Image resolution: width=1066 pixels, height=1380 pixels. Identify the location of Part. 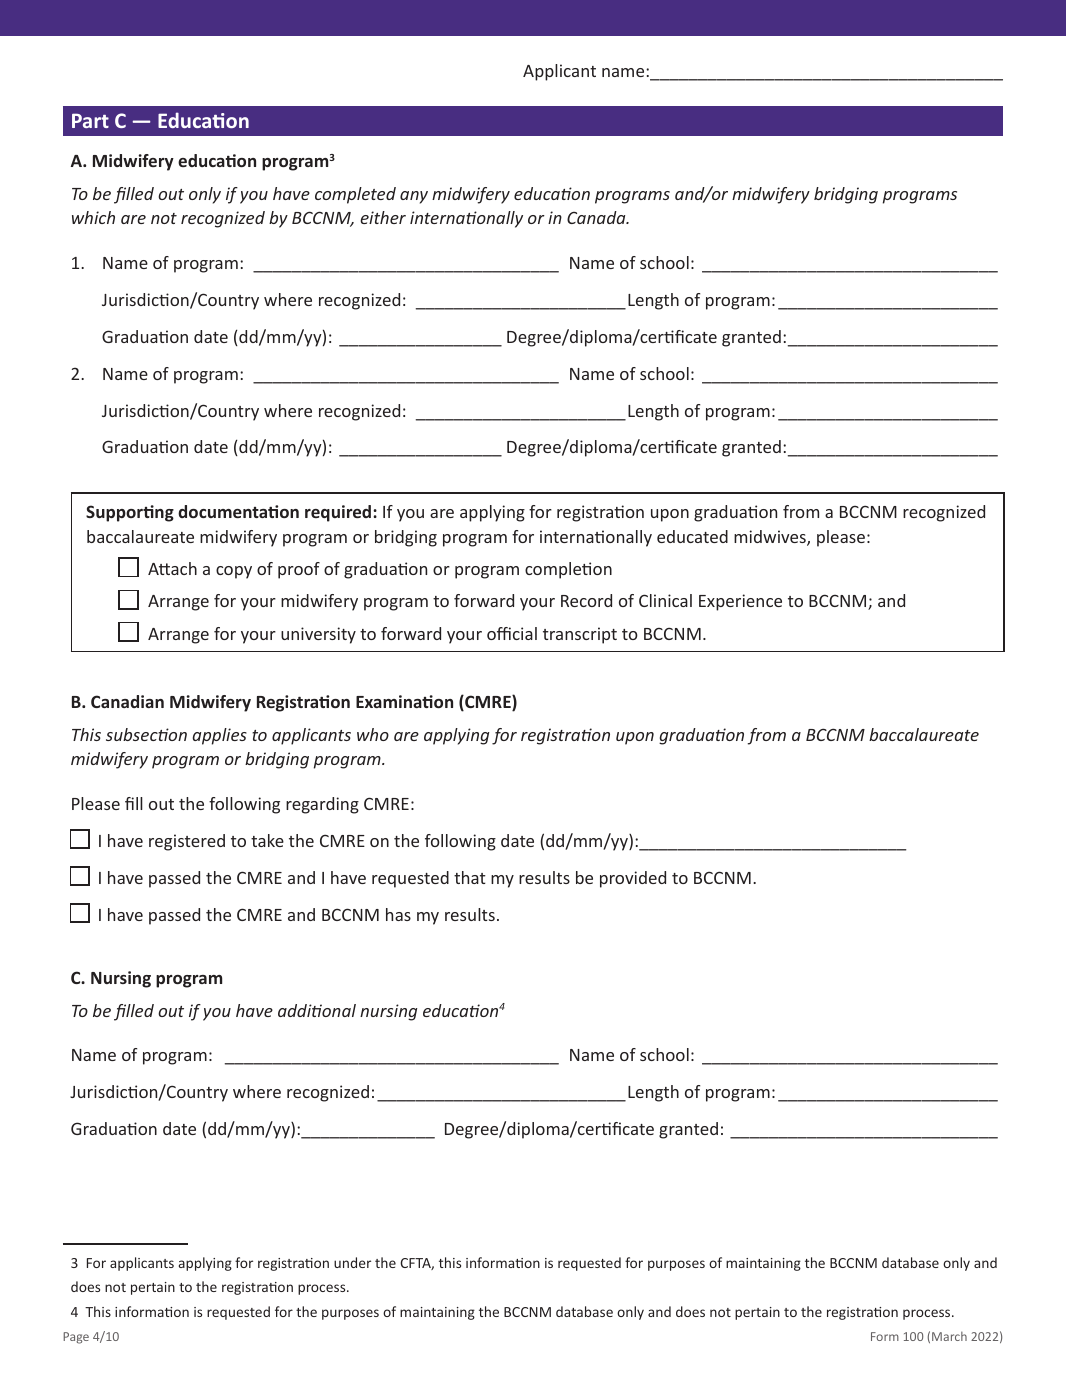
(90, 120).
